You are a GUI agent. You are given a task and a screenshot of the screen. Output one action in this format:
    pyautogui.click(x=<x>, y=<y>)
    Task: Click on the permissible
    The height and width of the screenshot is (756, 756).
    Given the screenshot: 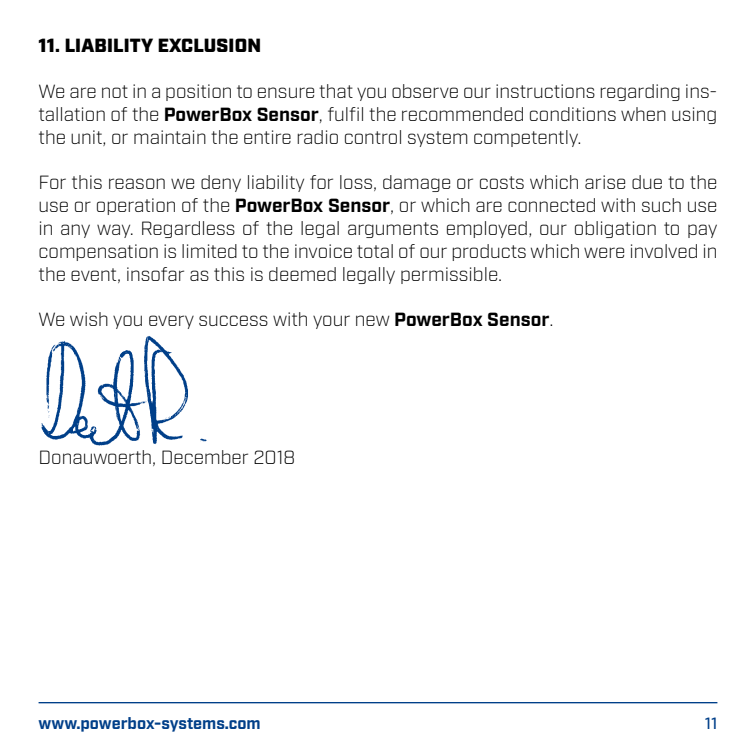 What is the action you would take?
    pyautogui.click(x=450, y=275)
